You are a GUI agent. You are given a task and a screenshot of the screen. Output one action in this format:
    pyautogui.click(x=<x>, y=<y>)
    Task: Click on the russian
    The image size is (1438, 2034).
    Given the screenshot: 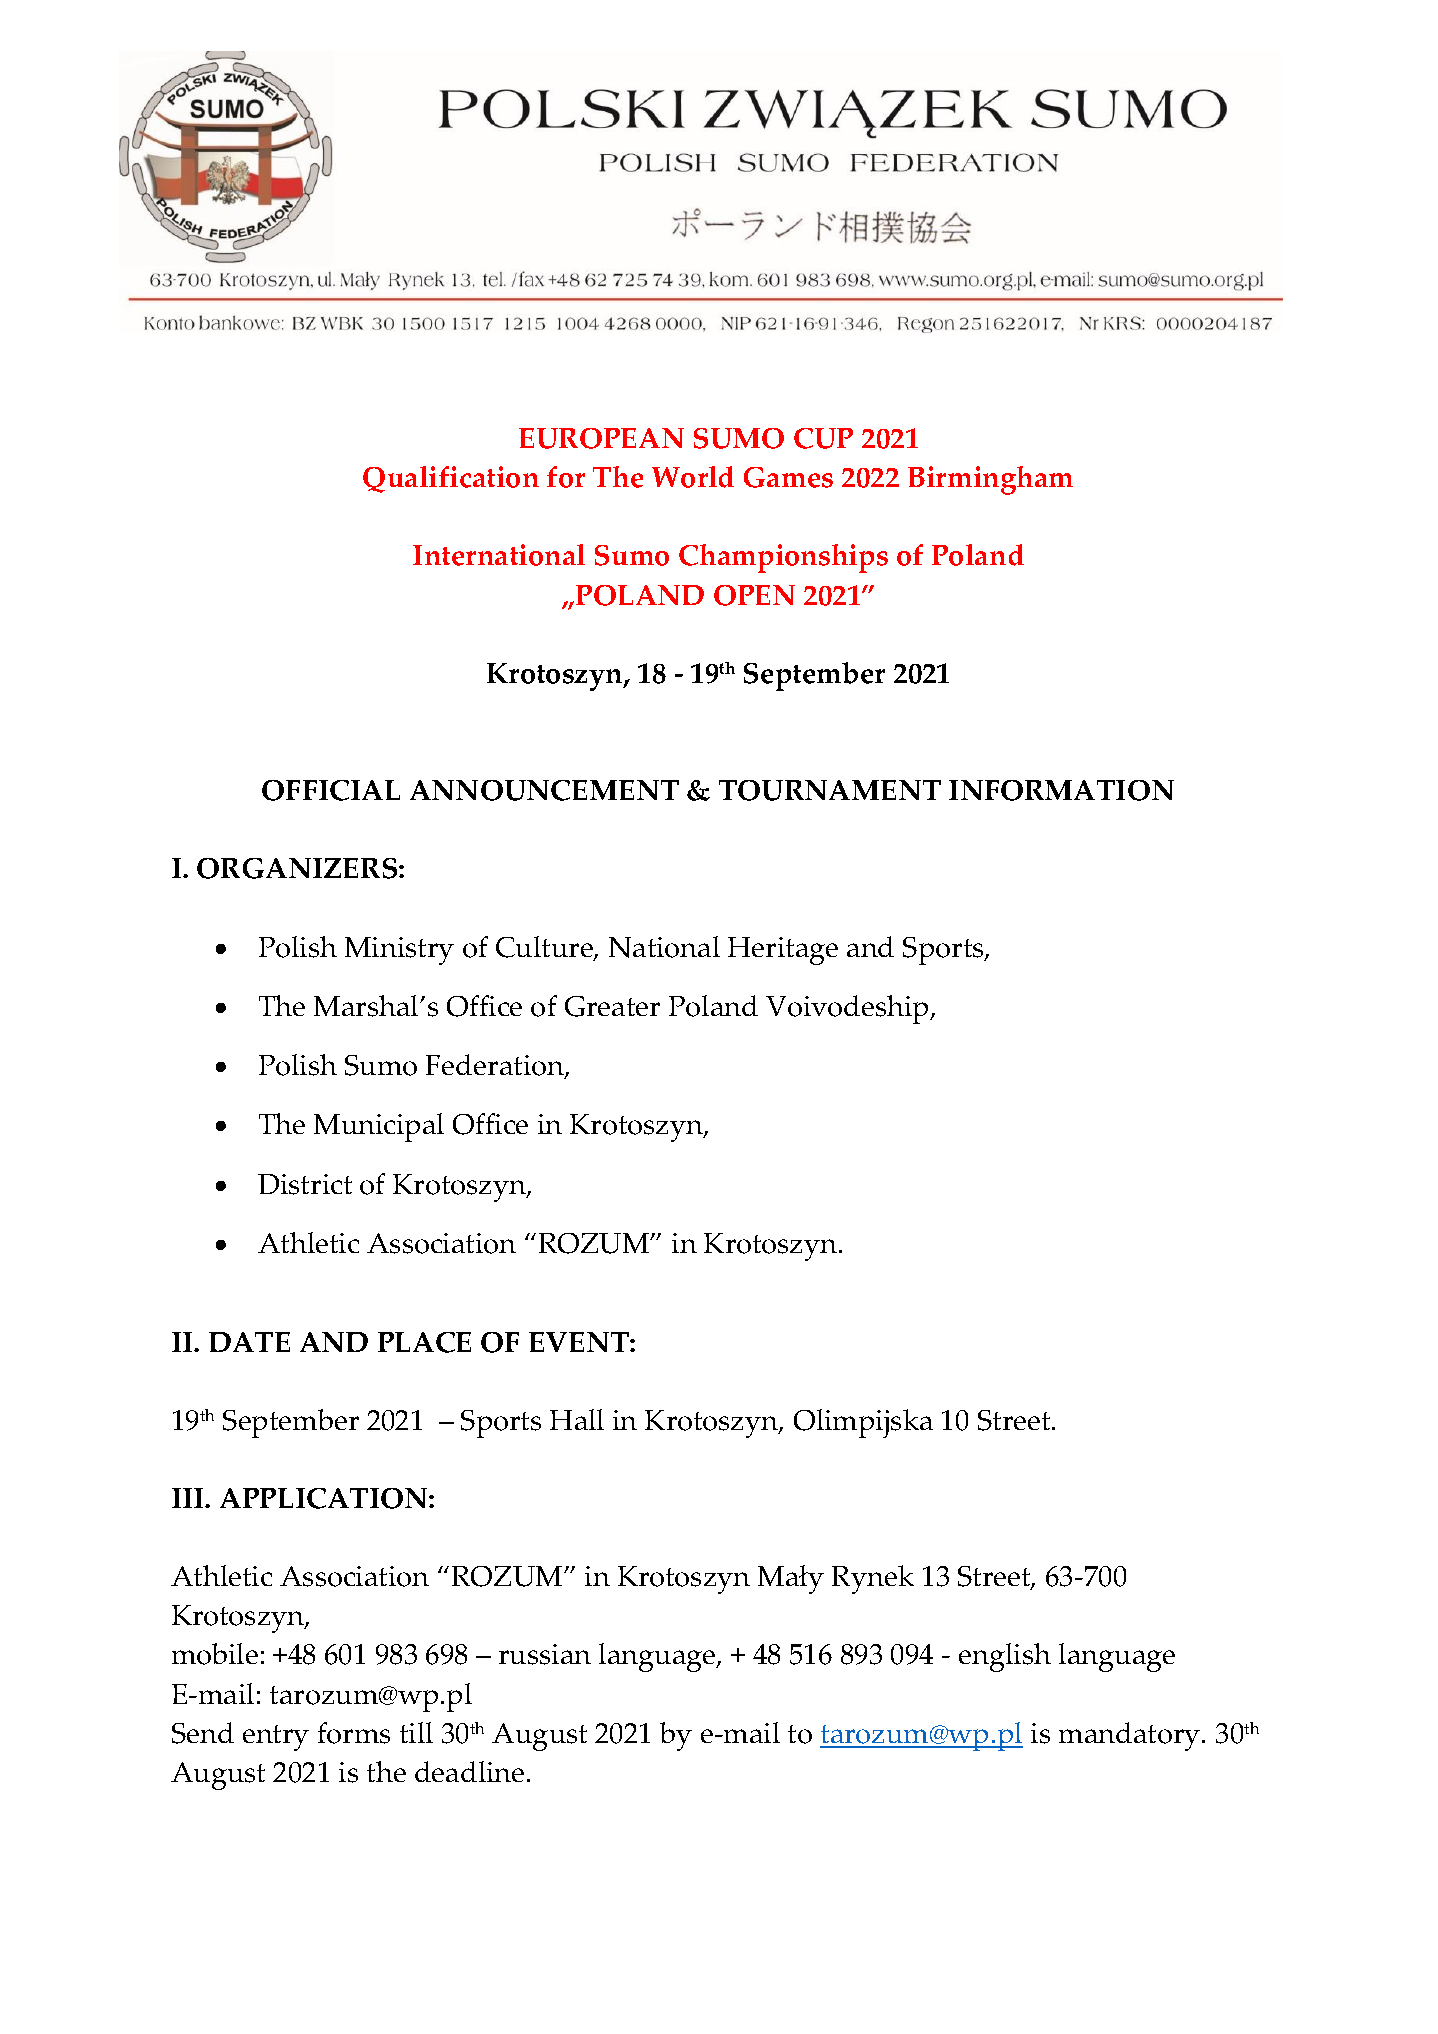 What is the action you would take?
    pyautogui.click(x=545, y=1654)
